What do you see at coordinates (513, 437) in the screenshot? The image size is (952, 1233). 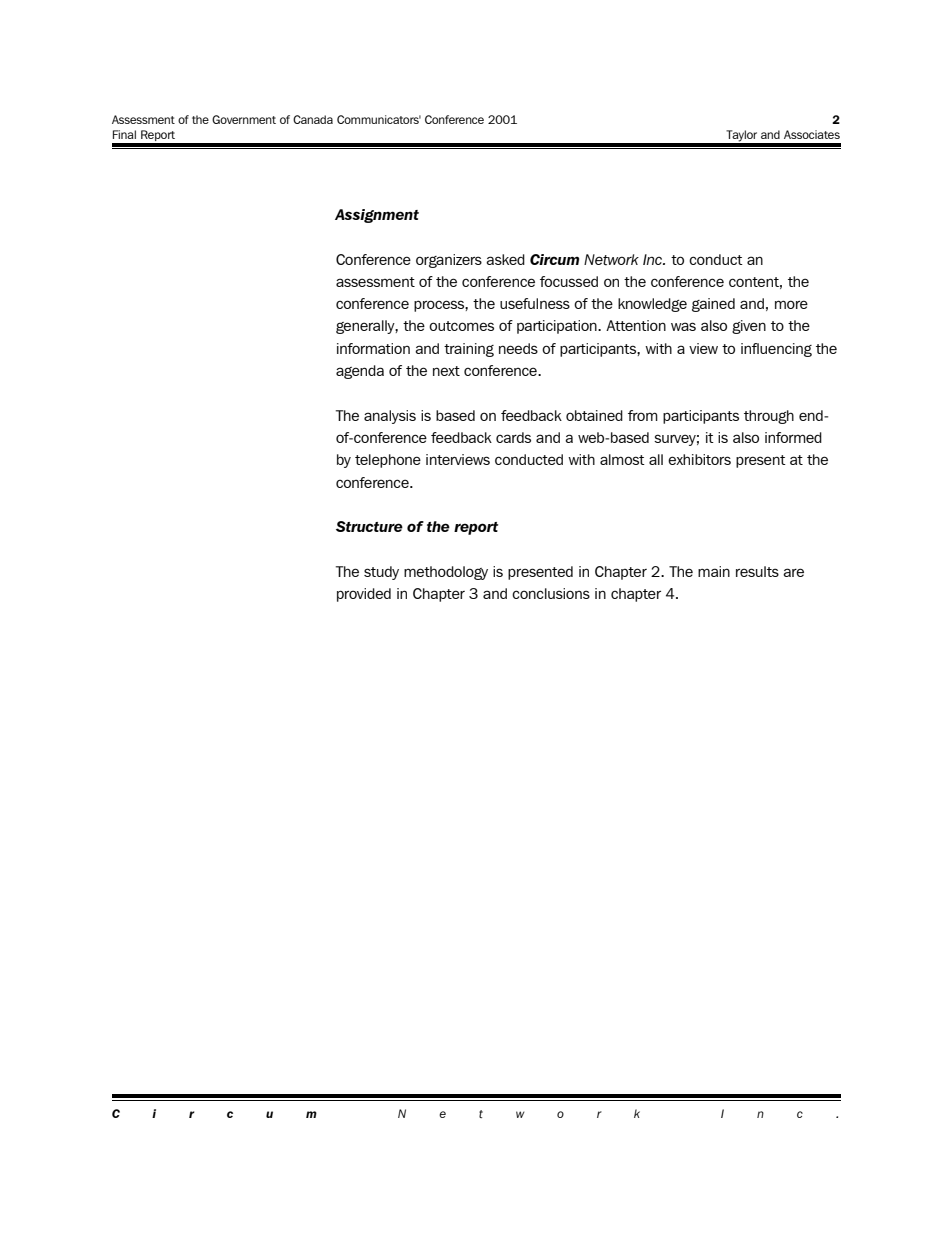 I see `cards` at bounding box center [513, 437].
